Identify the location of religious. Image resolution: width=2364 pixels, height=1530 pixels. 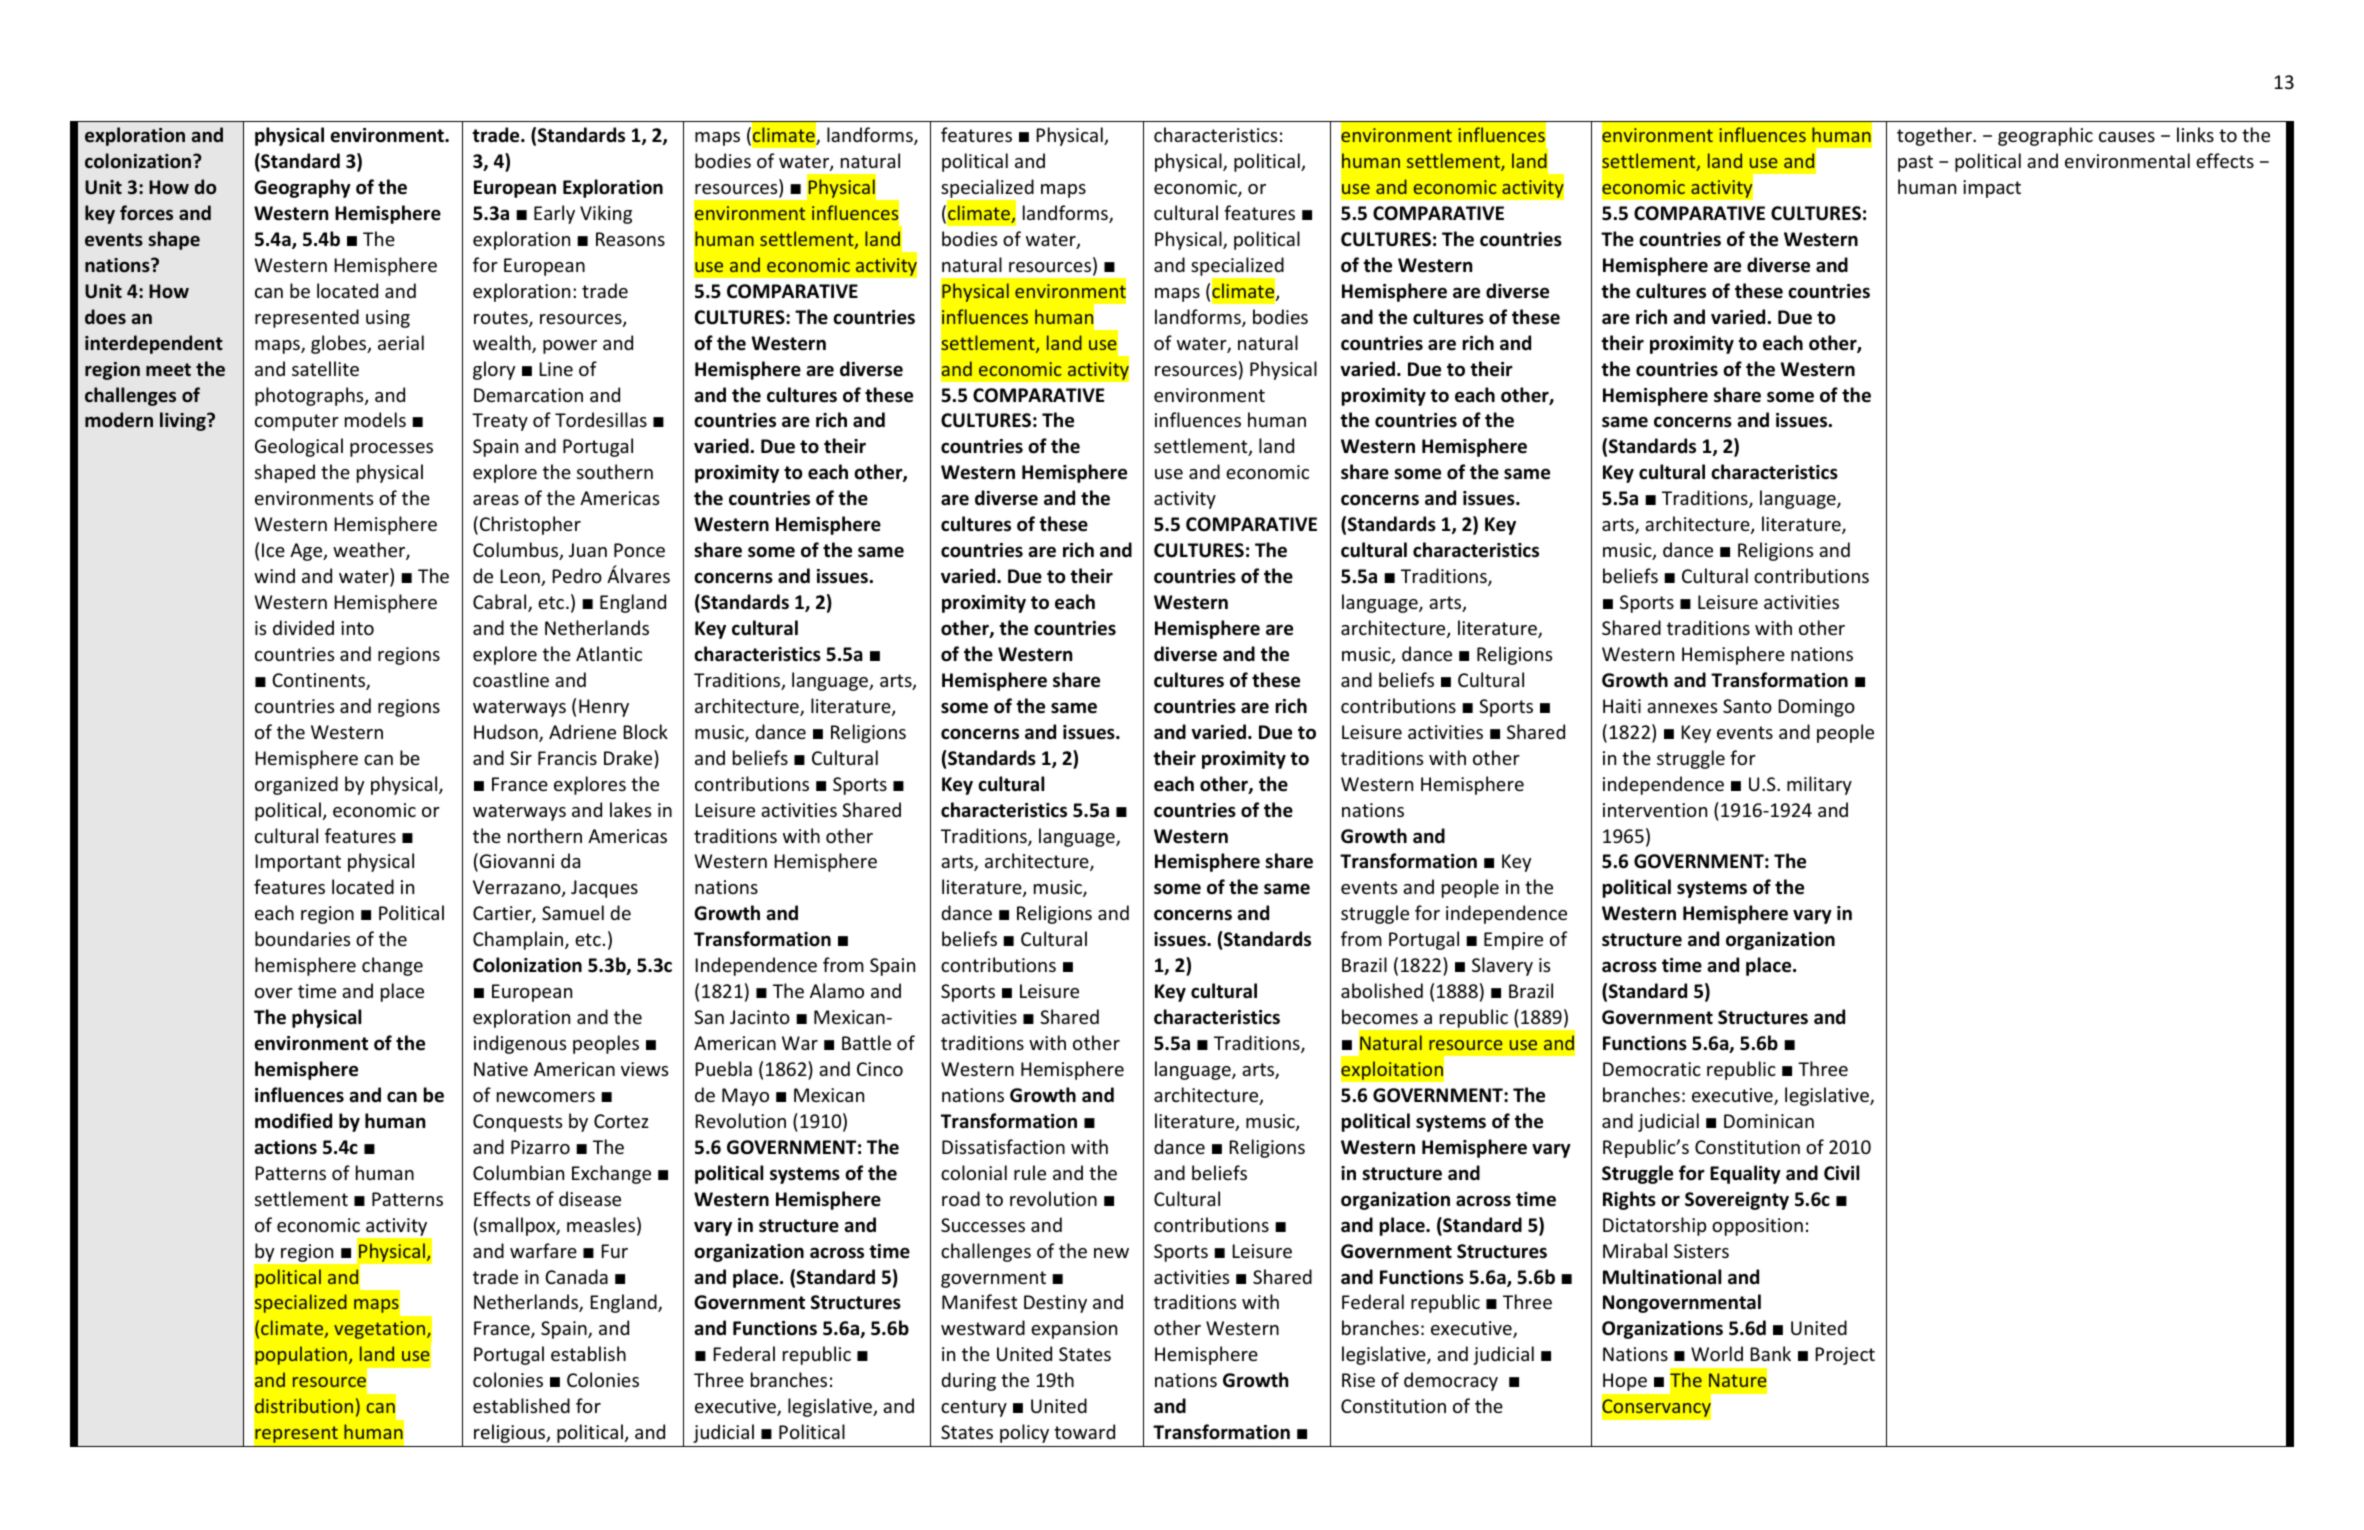
(511, 1433).
